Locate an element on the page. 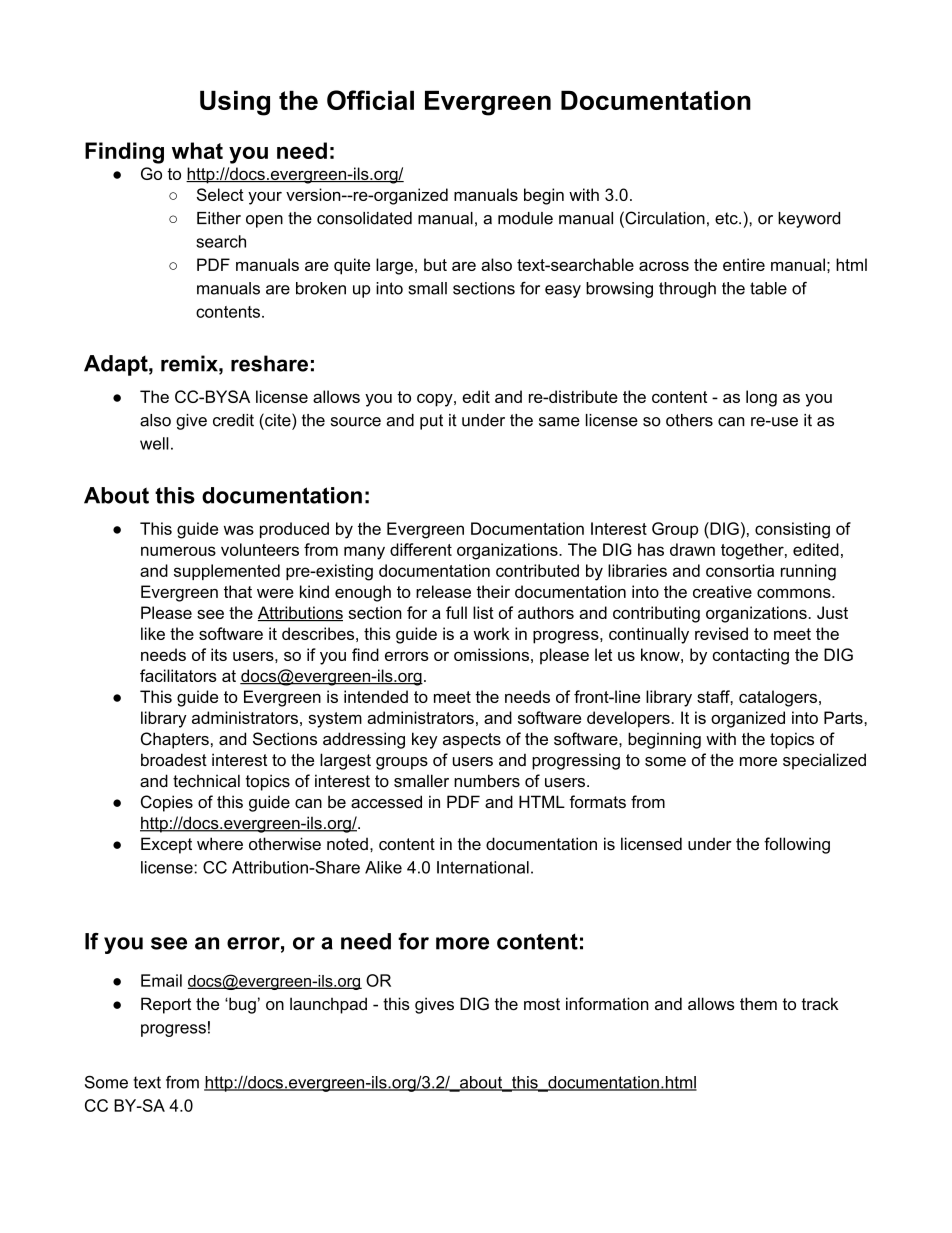  them is located at coordinates (758, 1003).
